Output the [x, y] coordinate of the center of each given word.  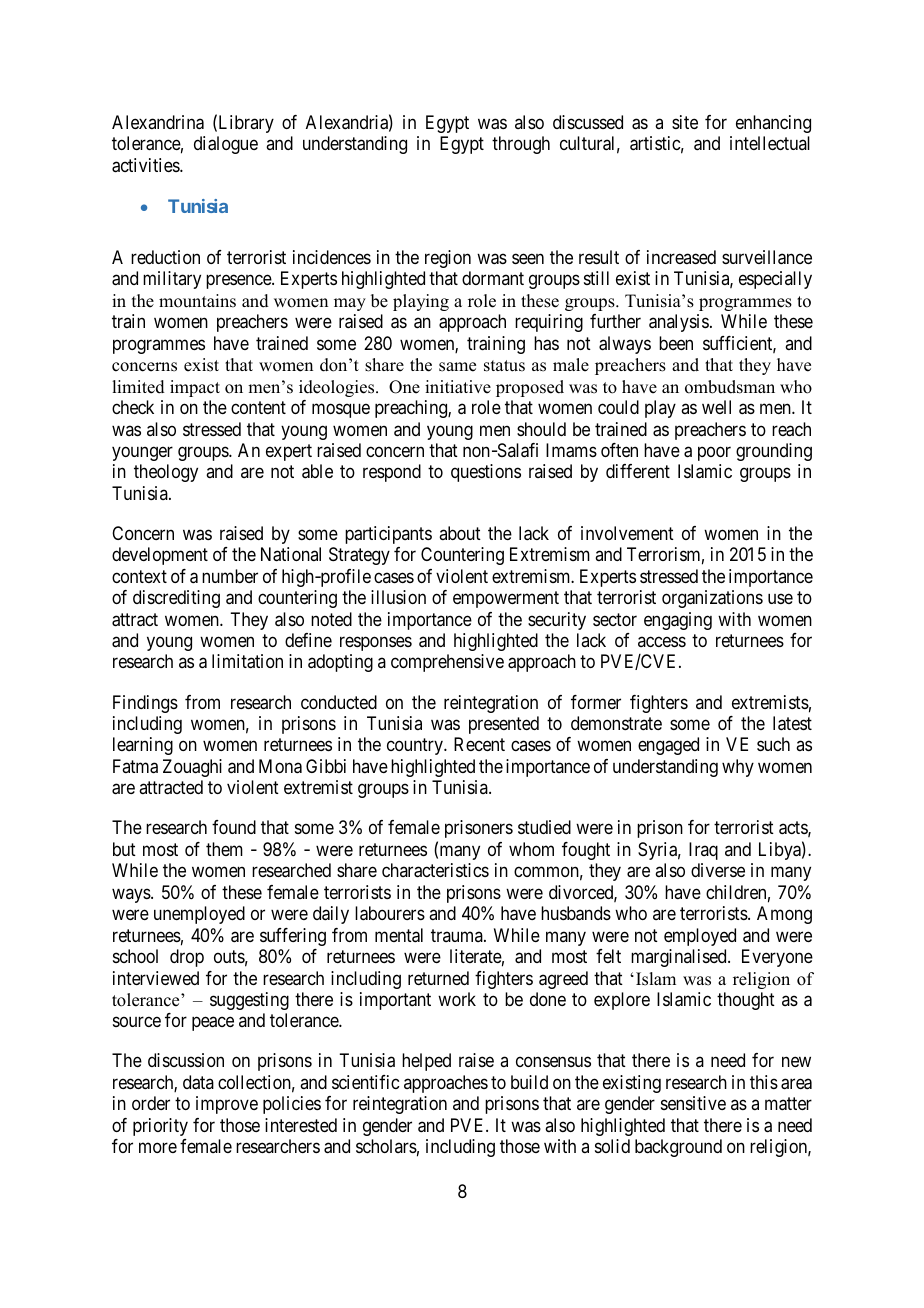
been [676, 343]
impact [195, 388]
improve [227, 1105]
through [521, 145]
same [457, 367]
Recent [479, 744]
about [460, 533]
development [160, 556]
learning [143, 746]
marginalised [680, 958]
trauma [458, 935]
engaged [668, 746]
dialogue [226, 145]
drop [187, 958]
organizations [712, 599]
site [685, 122]
